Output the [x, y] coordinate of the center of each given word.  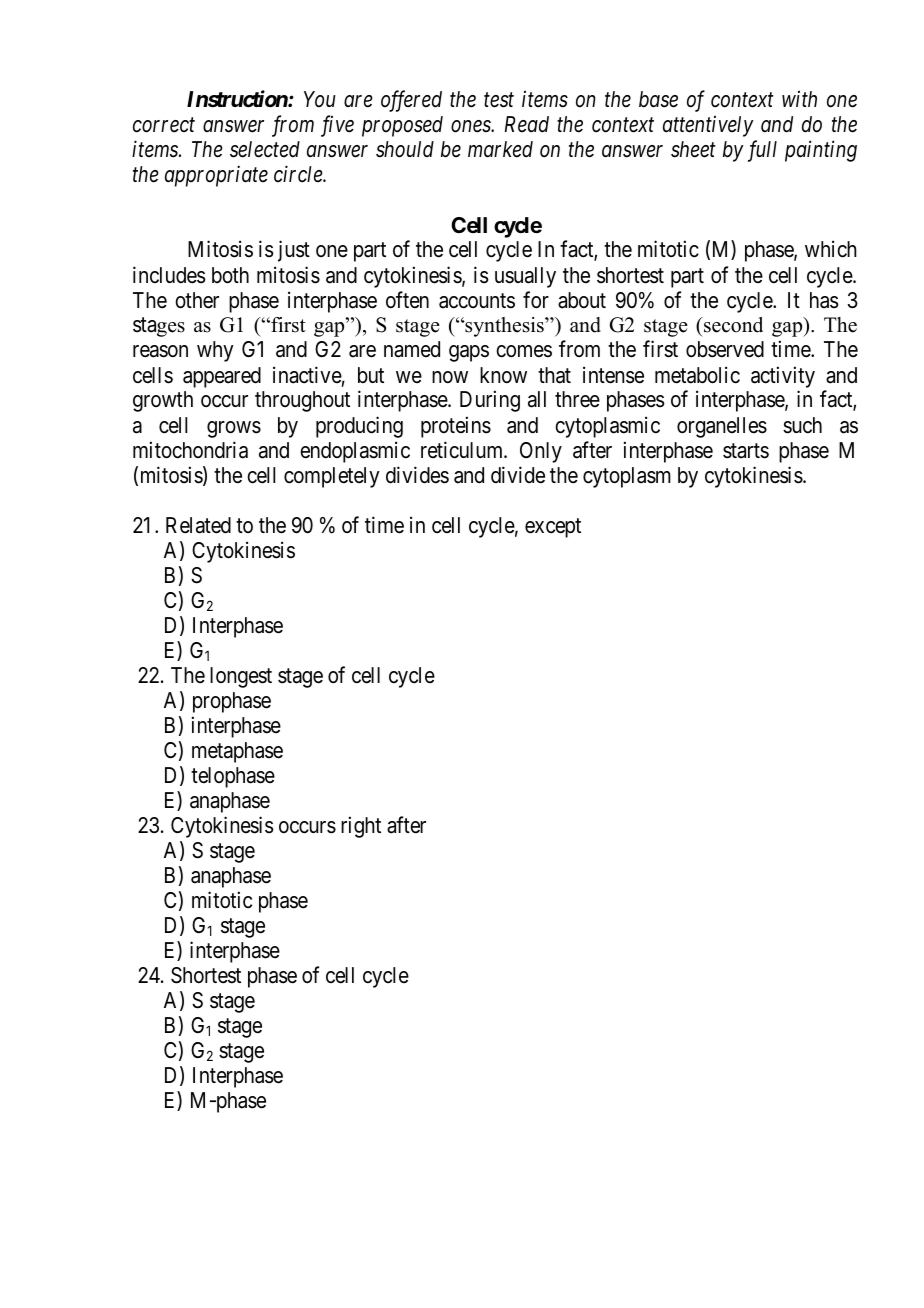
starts [746, 451]
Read [527, 124]
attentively [708, 126]
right [361, 827]
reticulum [463, 450]
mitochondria [190, 450]
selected [265, 149]
